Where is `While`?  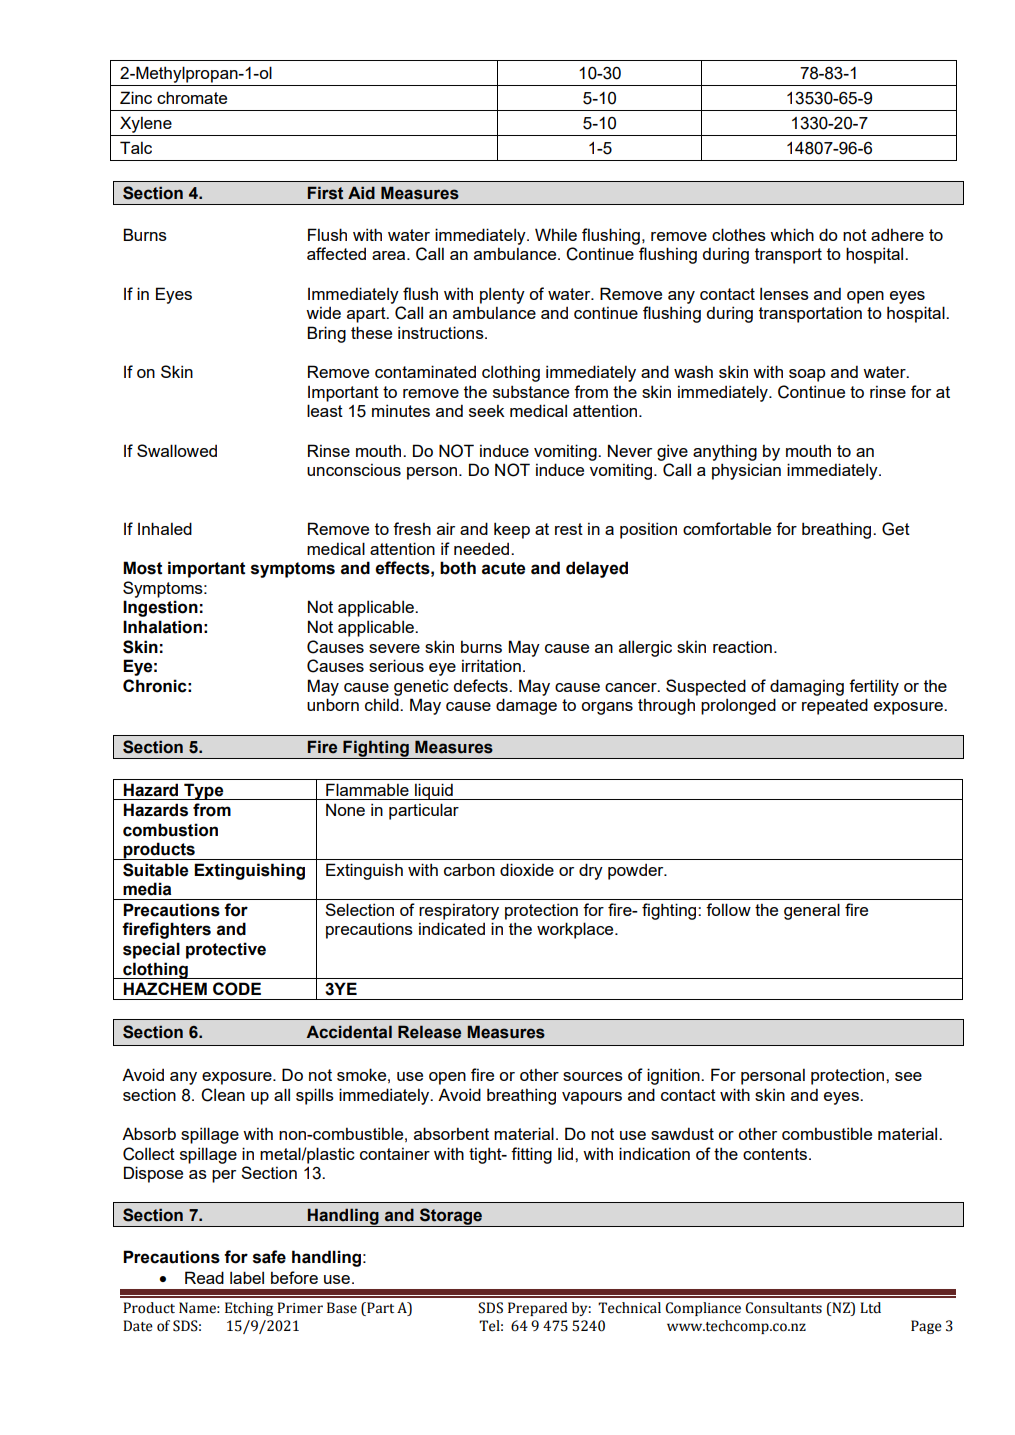
While is located at coordinates (556, 234).
